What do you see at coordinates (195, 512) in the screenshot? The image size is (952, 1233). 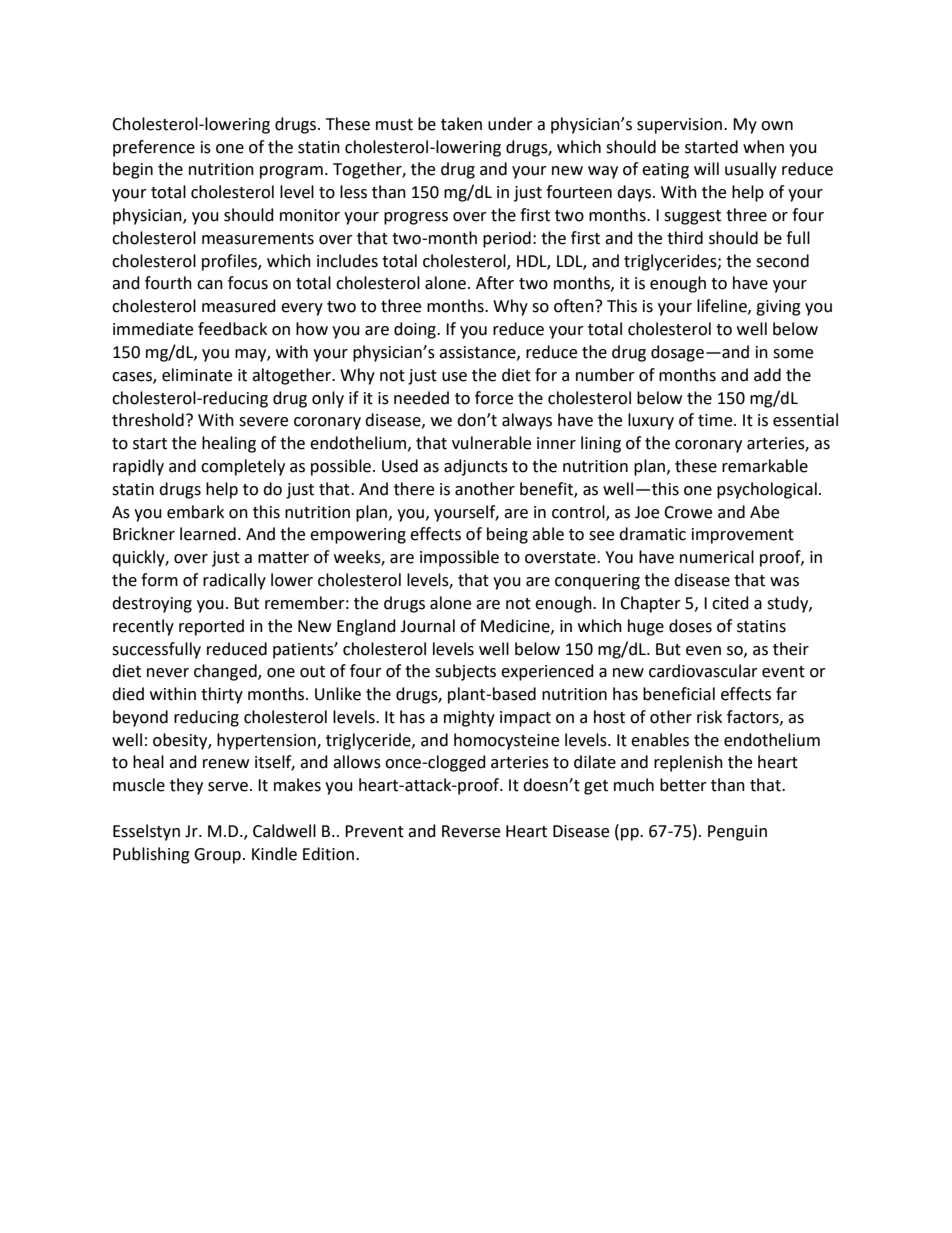 I see `embark` at bounding box center [195, 512].
